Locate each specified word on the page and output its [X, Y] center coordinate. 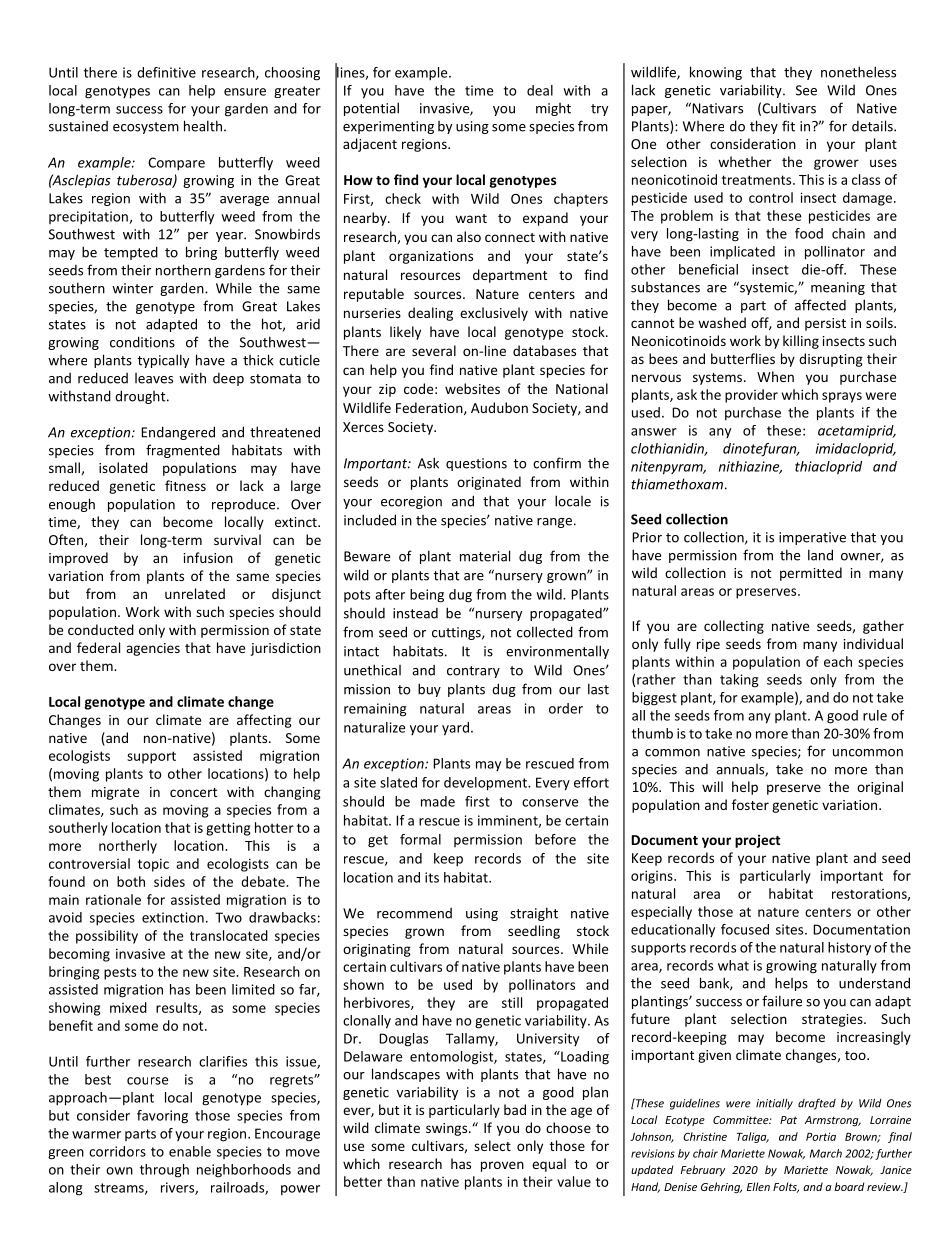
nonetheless [858, 72]
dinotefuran [761, 450]
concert [193, 792]
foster [750, 804]
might [553, 109]
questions [476, 464]
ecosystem [146, 128]
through [164, 1171]
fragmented [183, 451]
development [486, 784]
